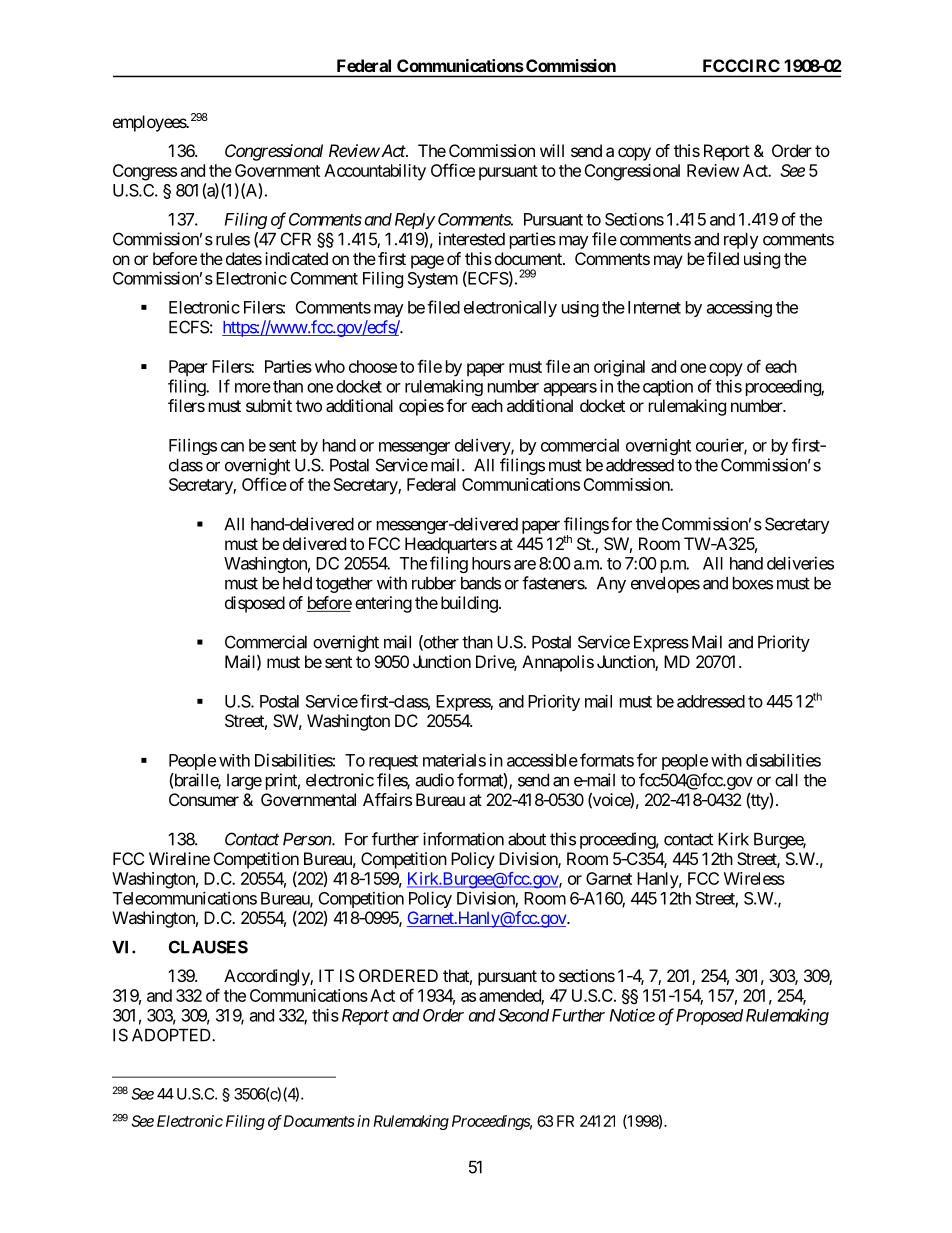  What do you see at coordinates (542, 760) in the document?
I see `accessible` at bounding box center [542, 760].
